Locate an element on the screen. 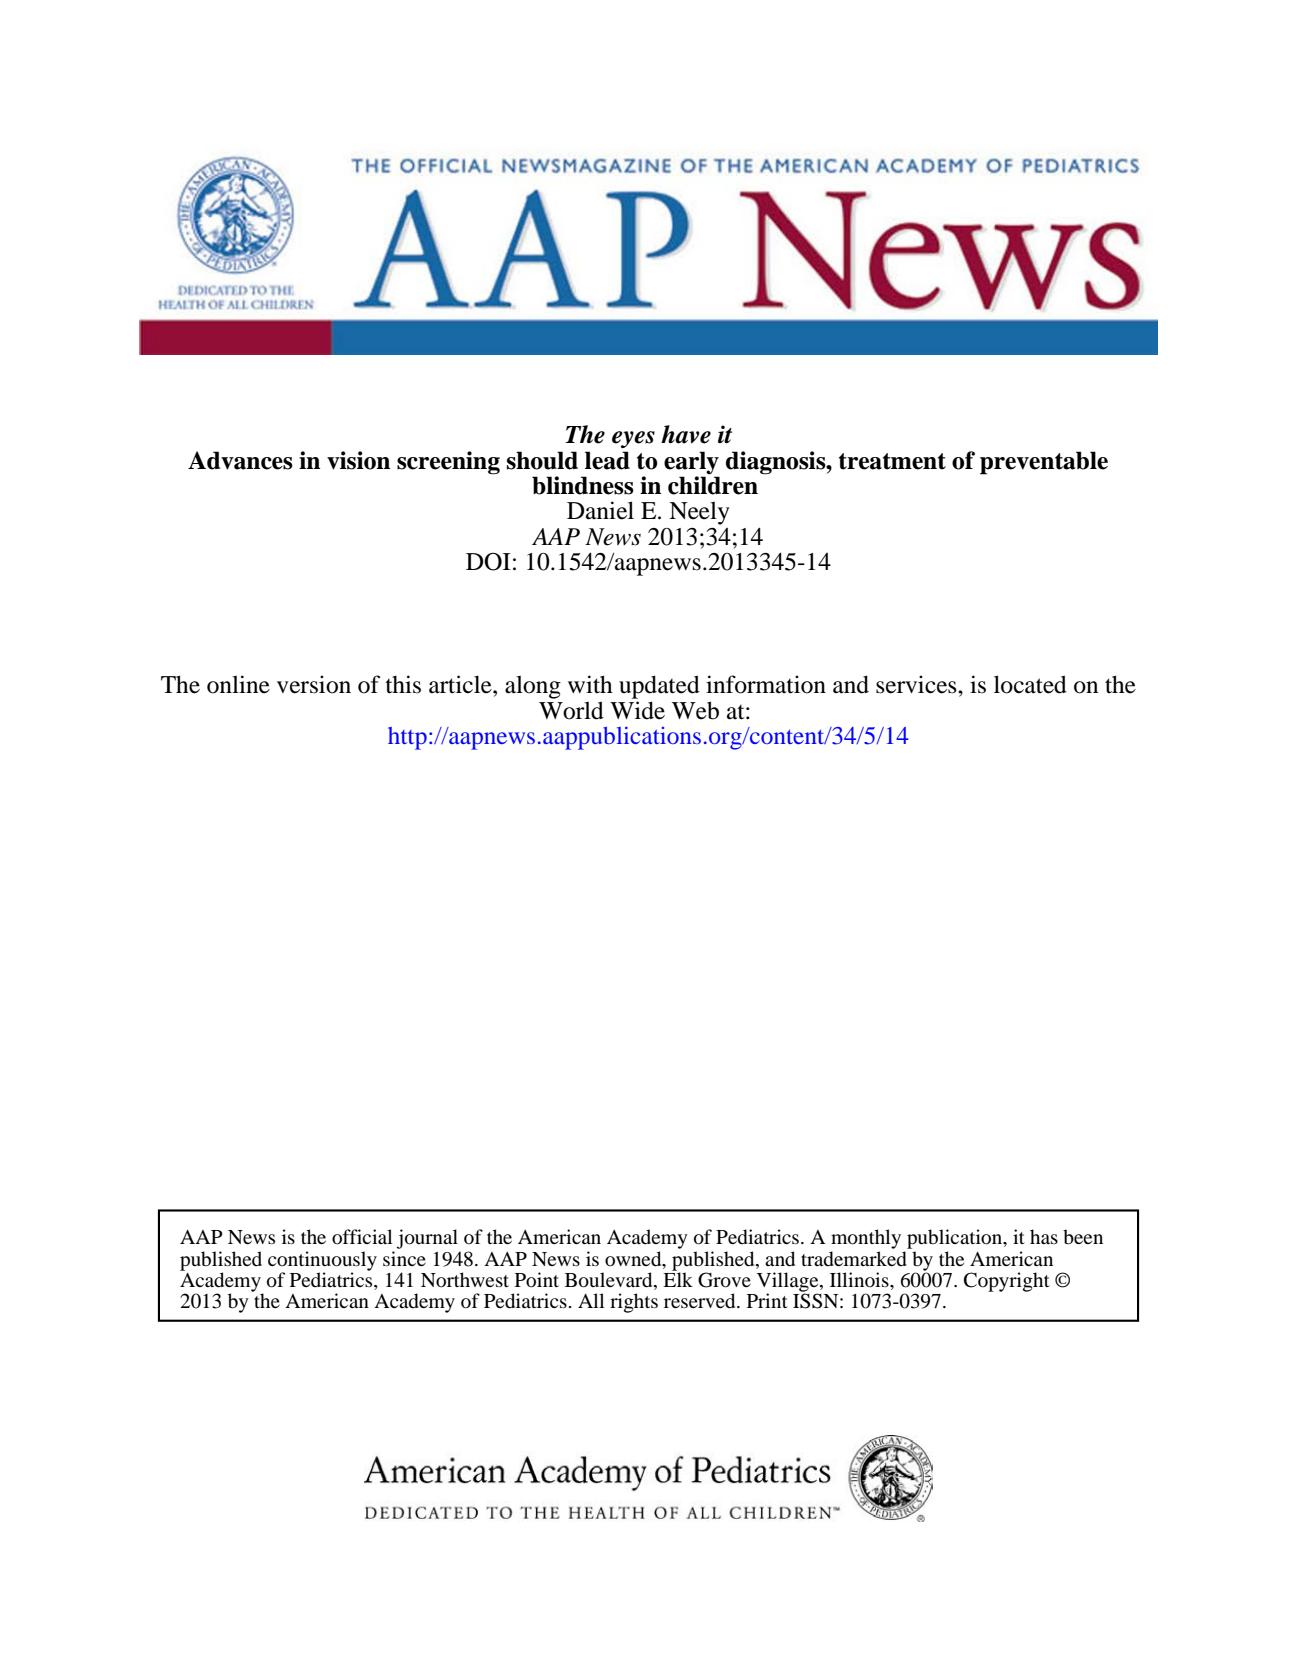 The image size is (1297, 1679). located is located at coordinates (1030, 684).
